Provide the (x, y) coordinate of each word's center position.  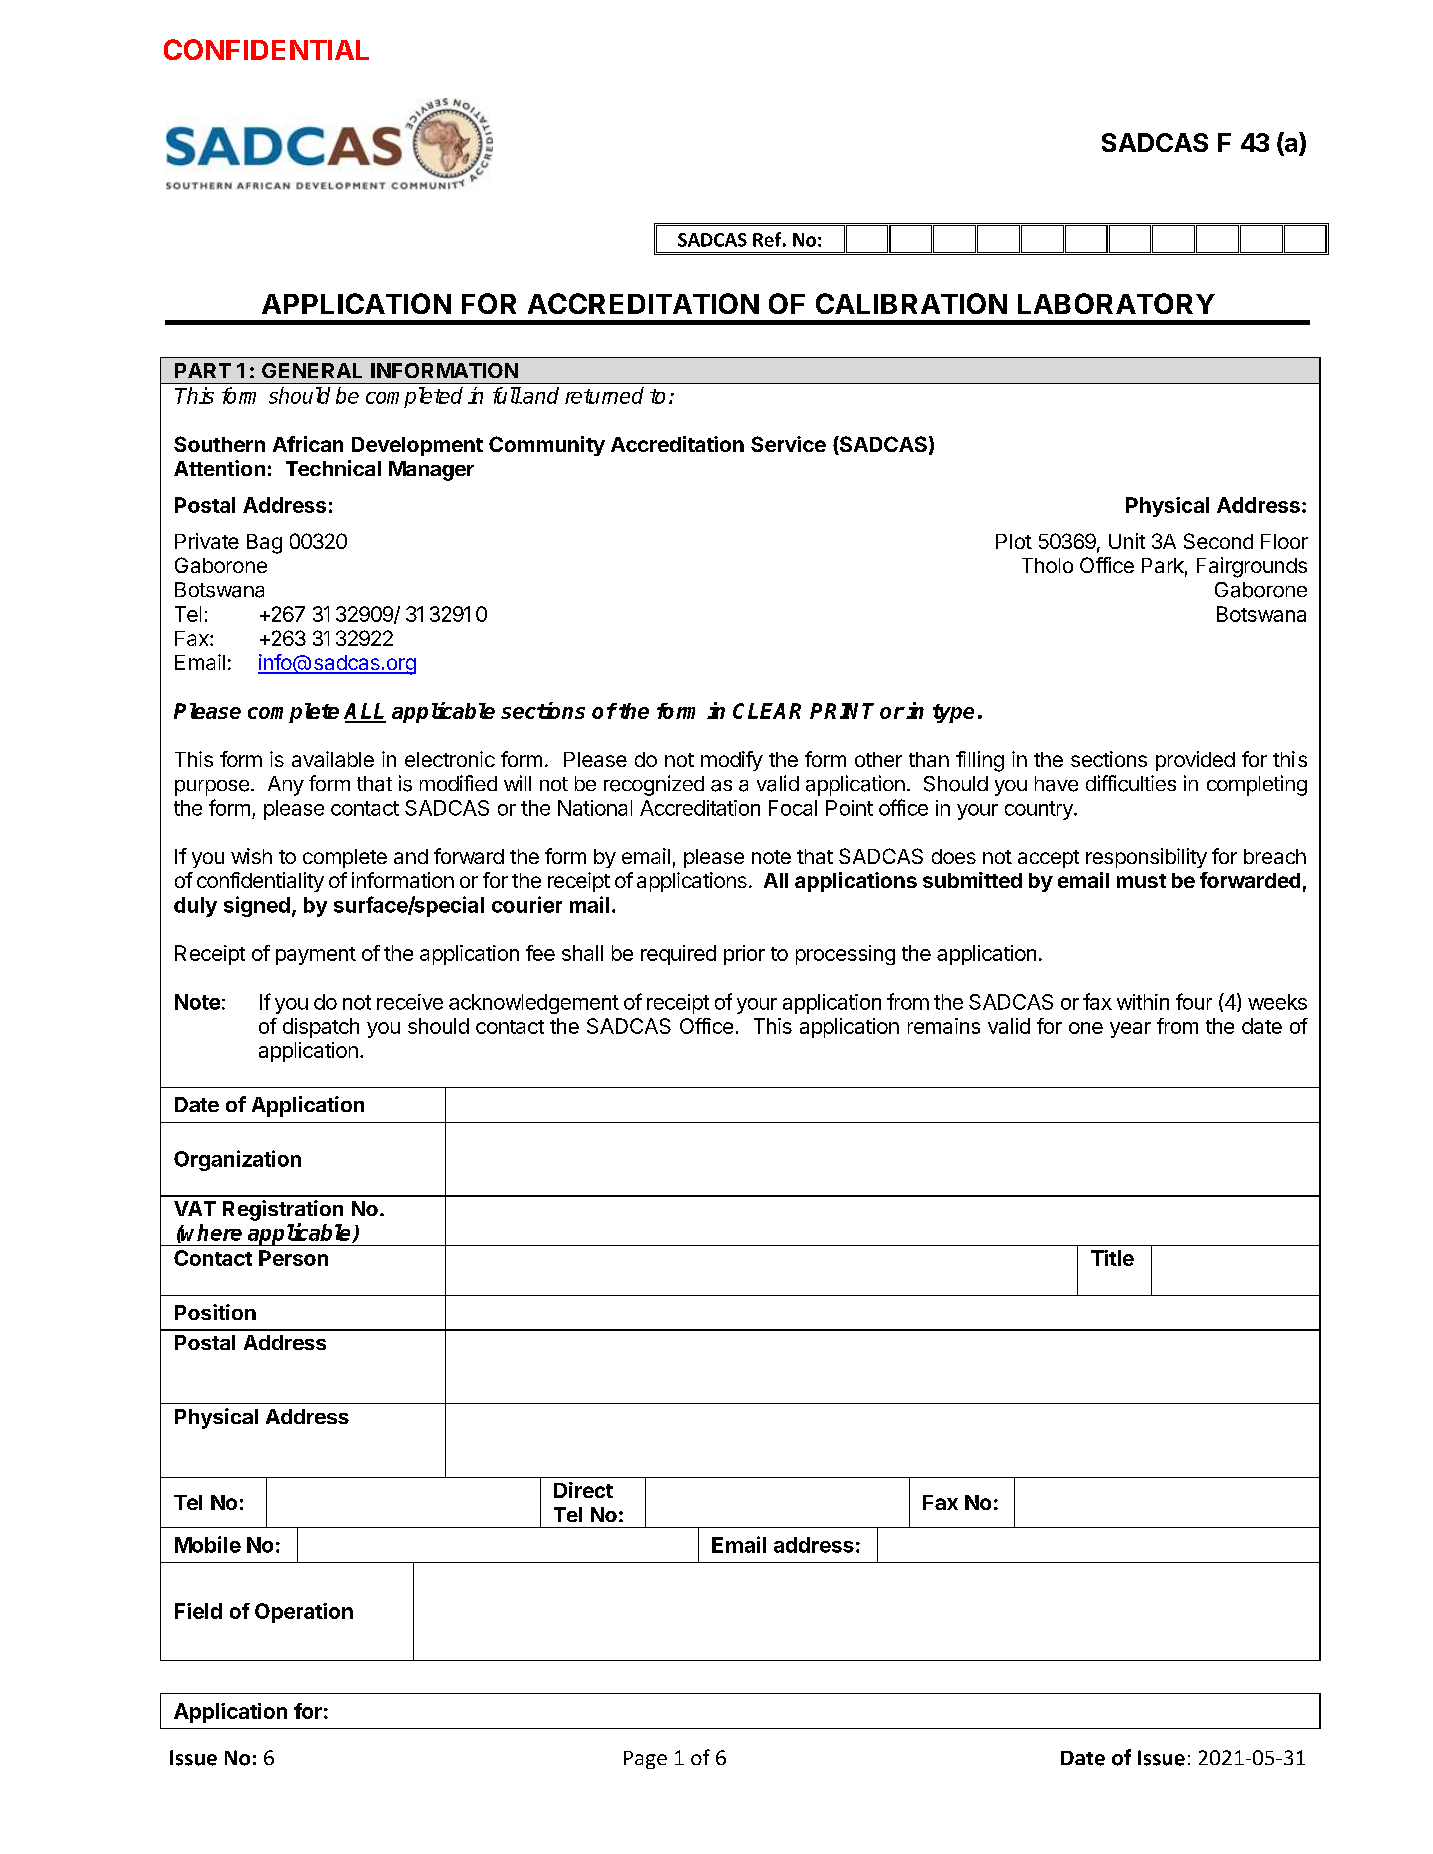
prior (744, 955)
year (1130, 1030)
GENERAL (312, 370)
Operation (304, 1613)
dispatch (321, 1028)
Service (788, 444)
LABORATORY (1116, 303)
